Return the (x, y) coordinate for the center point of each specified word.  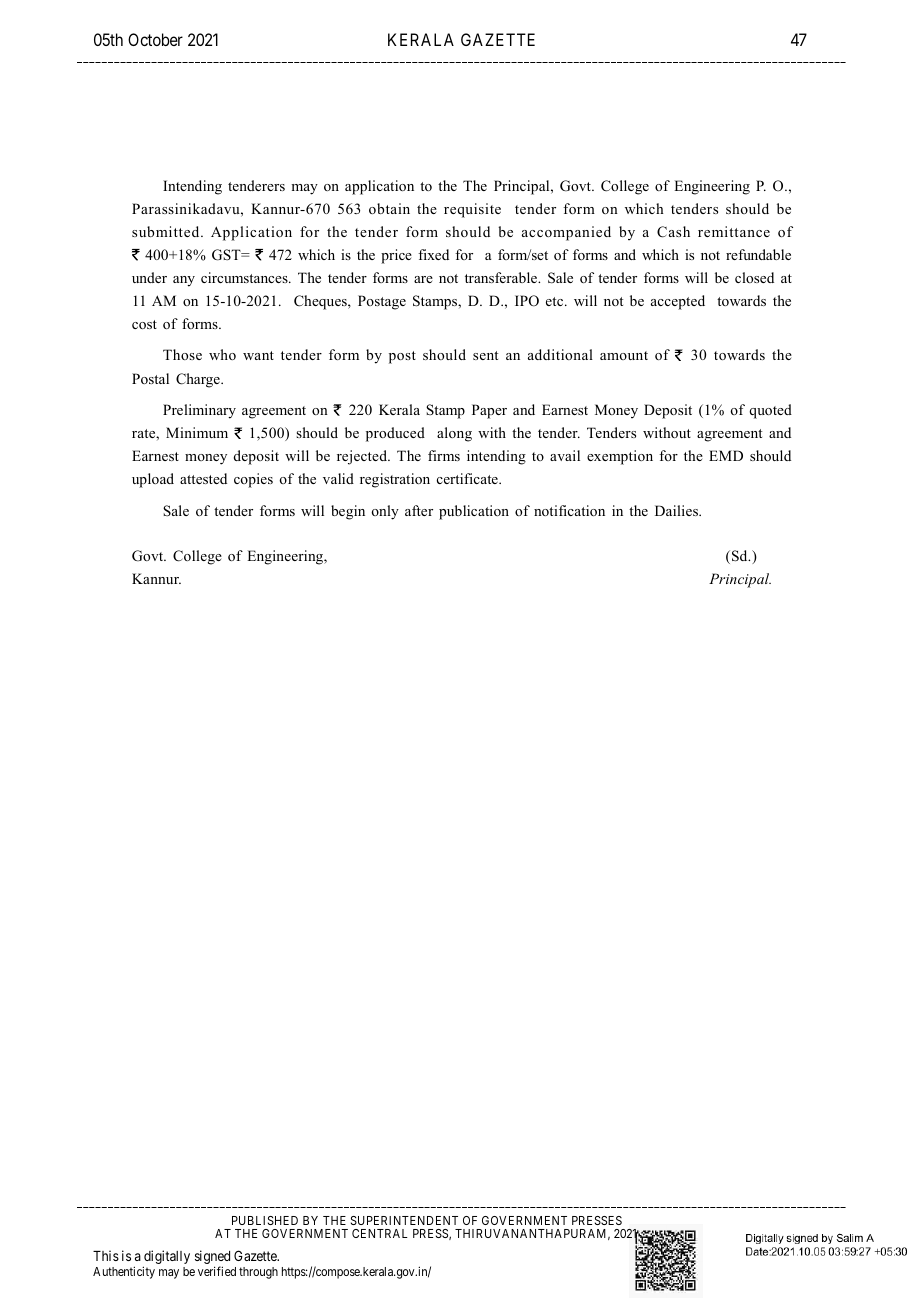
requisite (472, 210)
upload (153, 480)
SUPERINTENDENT (404, 1220)
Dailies (677, 510)
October (155, 39)
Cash (673, 232)
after (419, 510)
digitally (166, 1258)
